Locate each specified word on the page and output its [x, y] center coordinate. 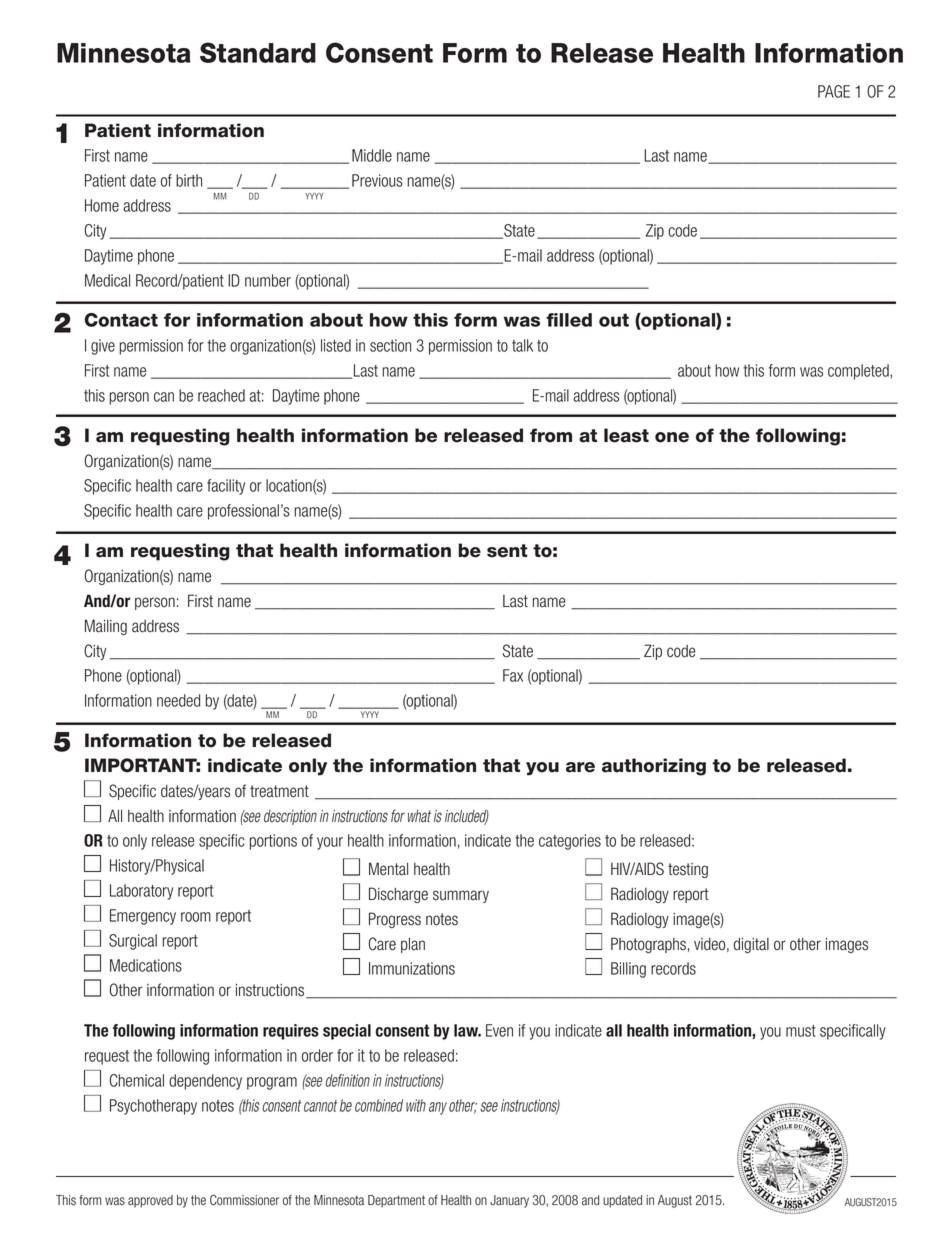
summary [461, 896]
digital [751, 945]
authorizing [654, 767]
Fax [513, 675]
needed [178, 700]
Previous [377, 180]
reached [221, 395]
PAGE [834, 91]
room [196, 917]
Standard [258, 52]
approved [150, 1201]
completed [859, 372]
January [509, 1201]
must [801, 1031]
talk [522, 345]
